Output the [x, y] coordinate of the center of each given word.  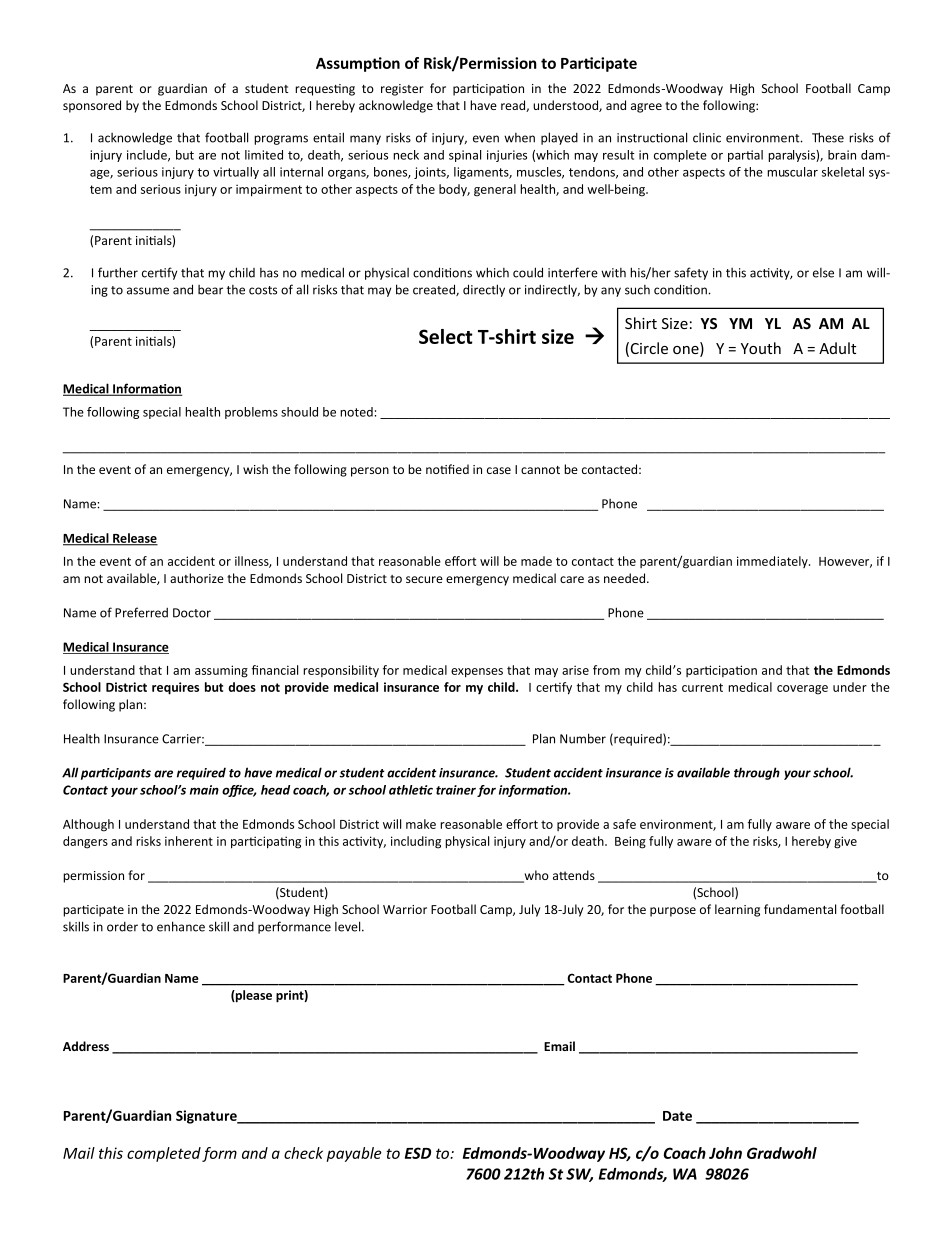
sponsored [92, 106]
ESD [418, 1153]
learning [737, 910]
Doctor [192, 613]
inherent [189, 841]
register [402, 90]
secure [424, 579]
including [416, 842]
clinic [707, 138]
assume [148, 291]
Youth [761, 348]
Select [446, 336]
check [303, 1153]
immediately [773, 562]
